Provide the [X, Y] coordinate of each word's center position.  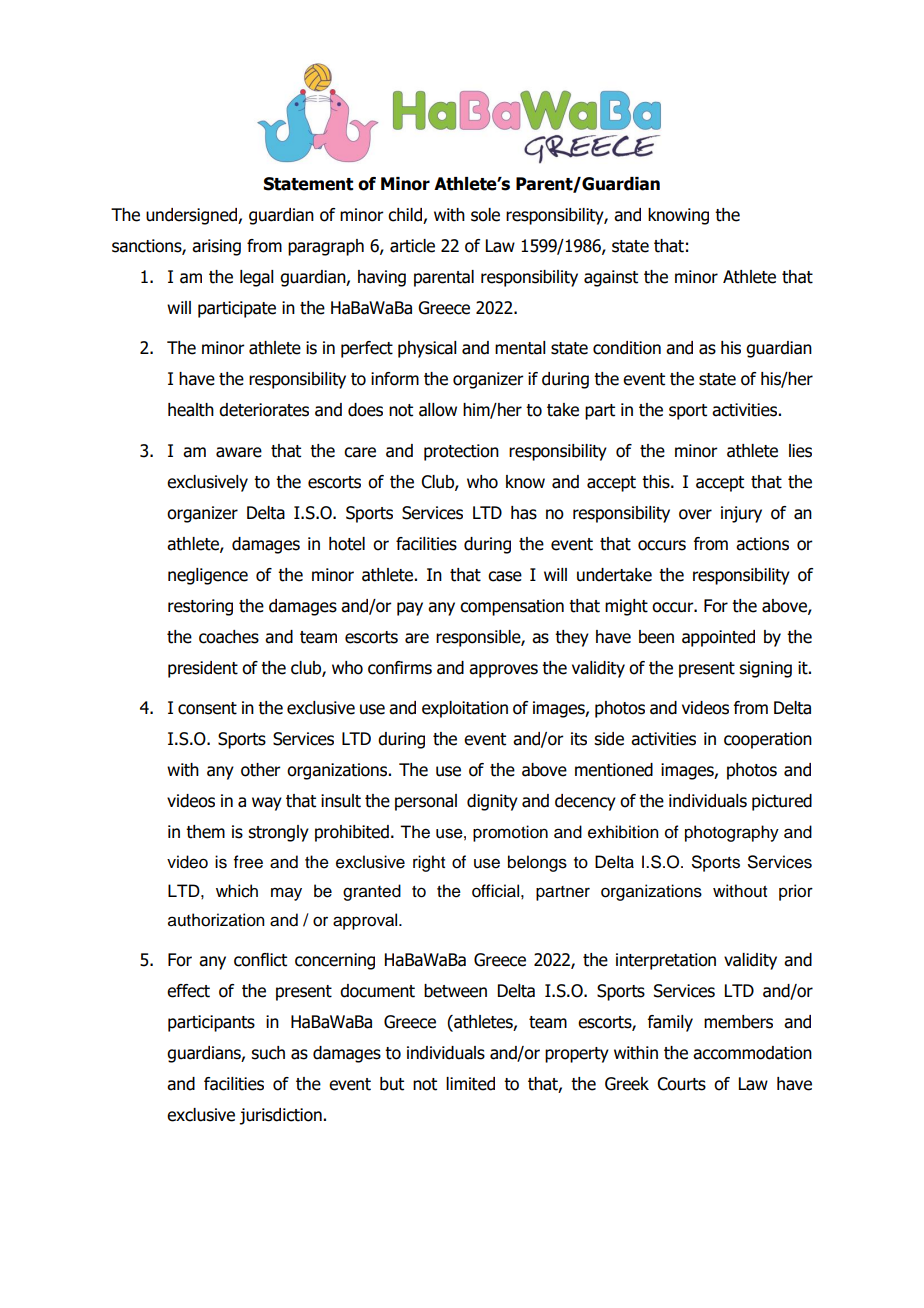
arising [216, 247]
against [611, 278]
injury [741, 514]
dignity [492, 802]
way [267, 804]
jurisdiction [280, 1116]
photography [732, 833]
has [524, 513]
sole [485, 215]
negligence [208, 576]
